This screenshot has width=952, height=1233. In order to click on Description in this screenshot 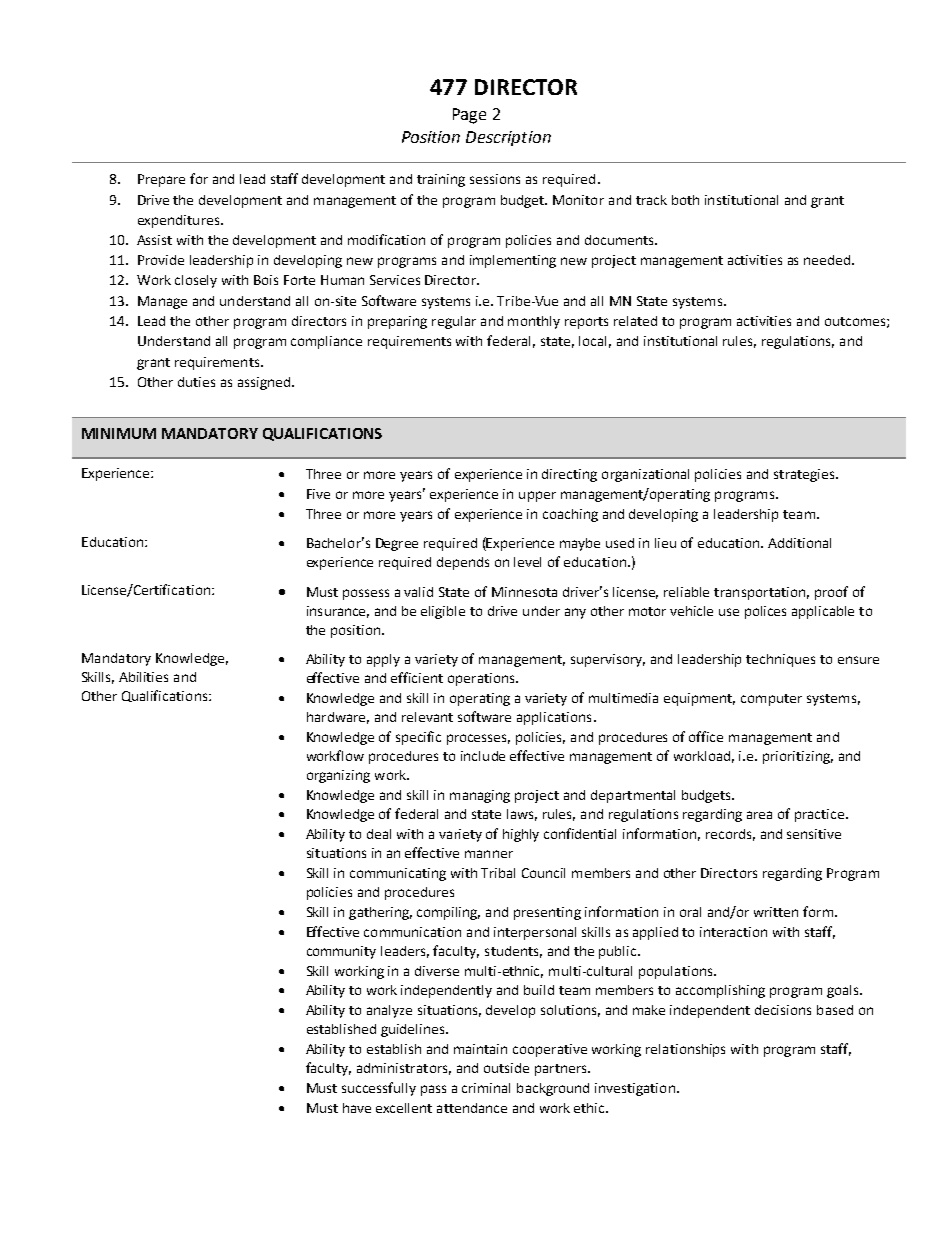, I will do `click(508, 138)`.
